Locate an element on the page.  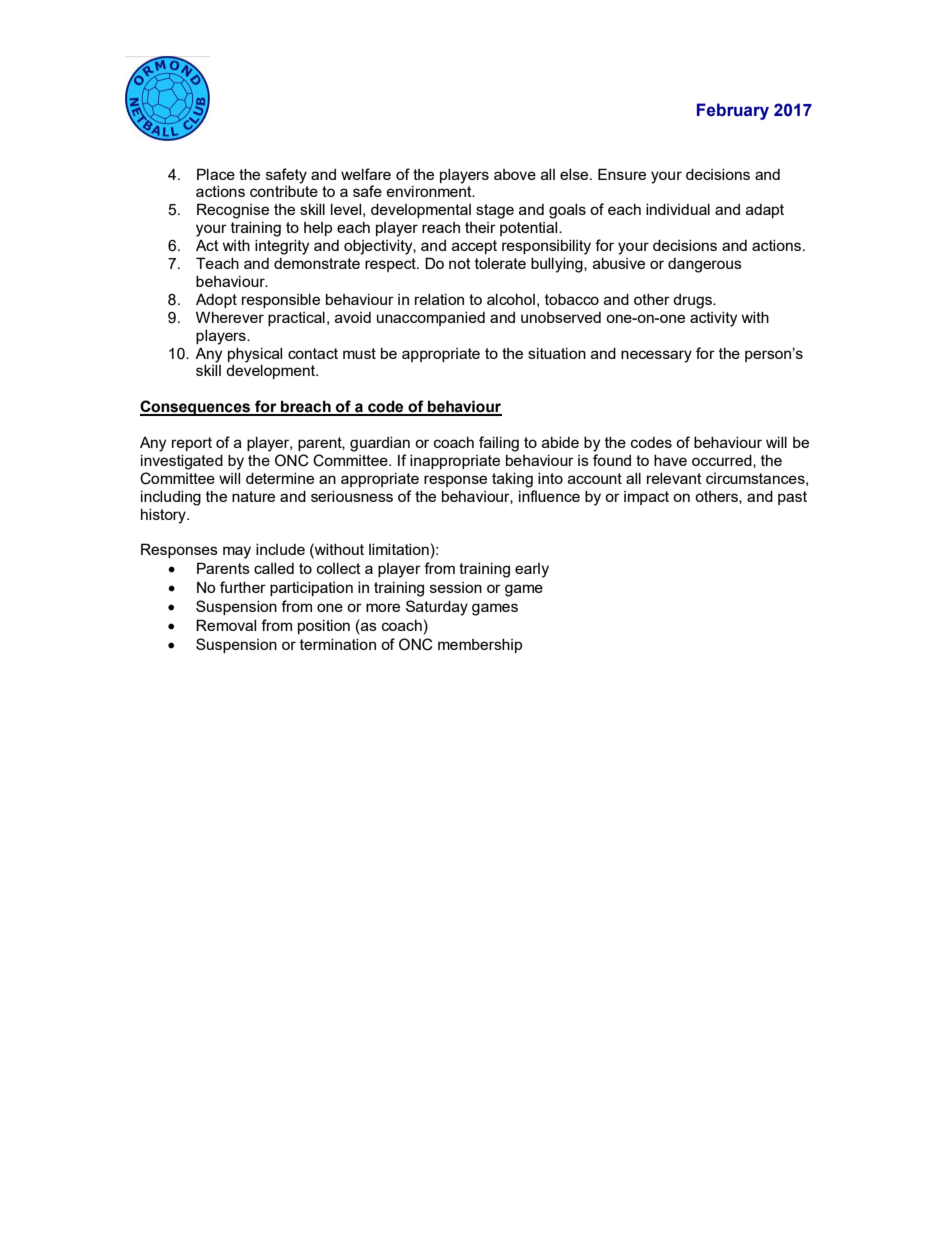
Removal is located at coordinates (226, 625).
